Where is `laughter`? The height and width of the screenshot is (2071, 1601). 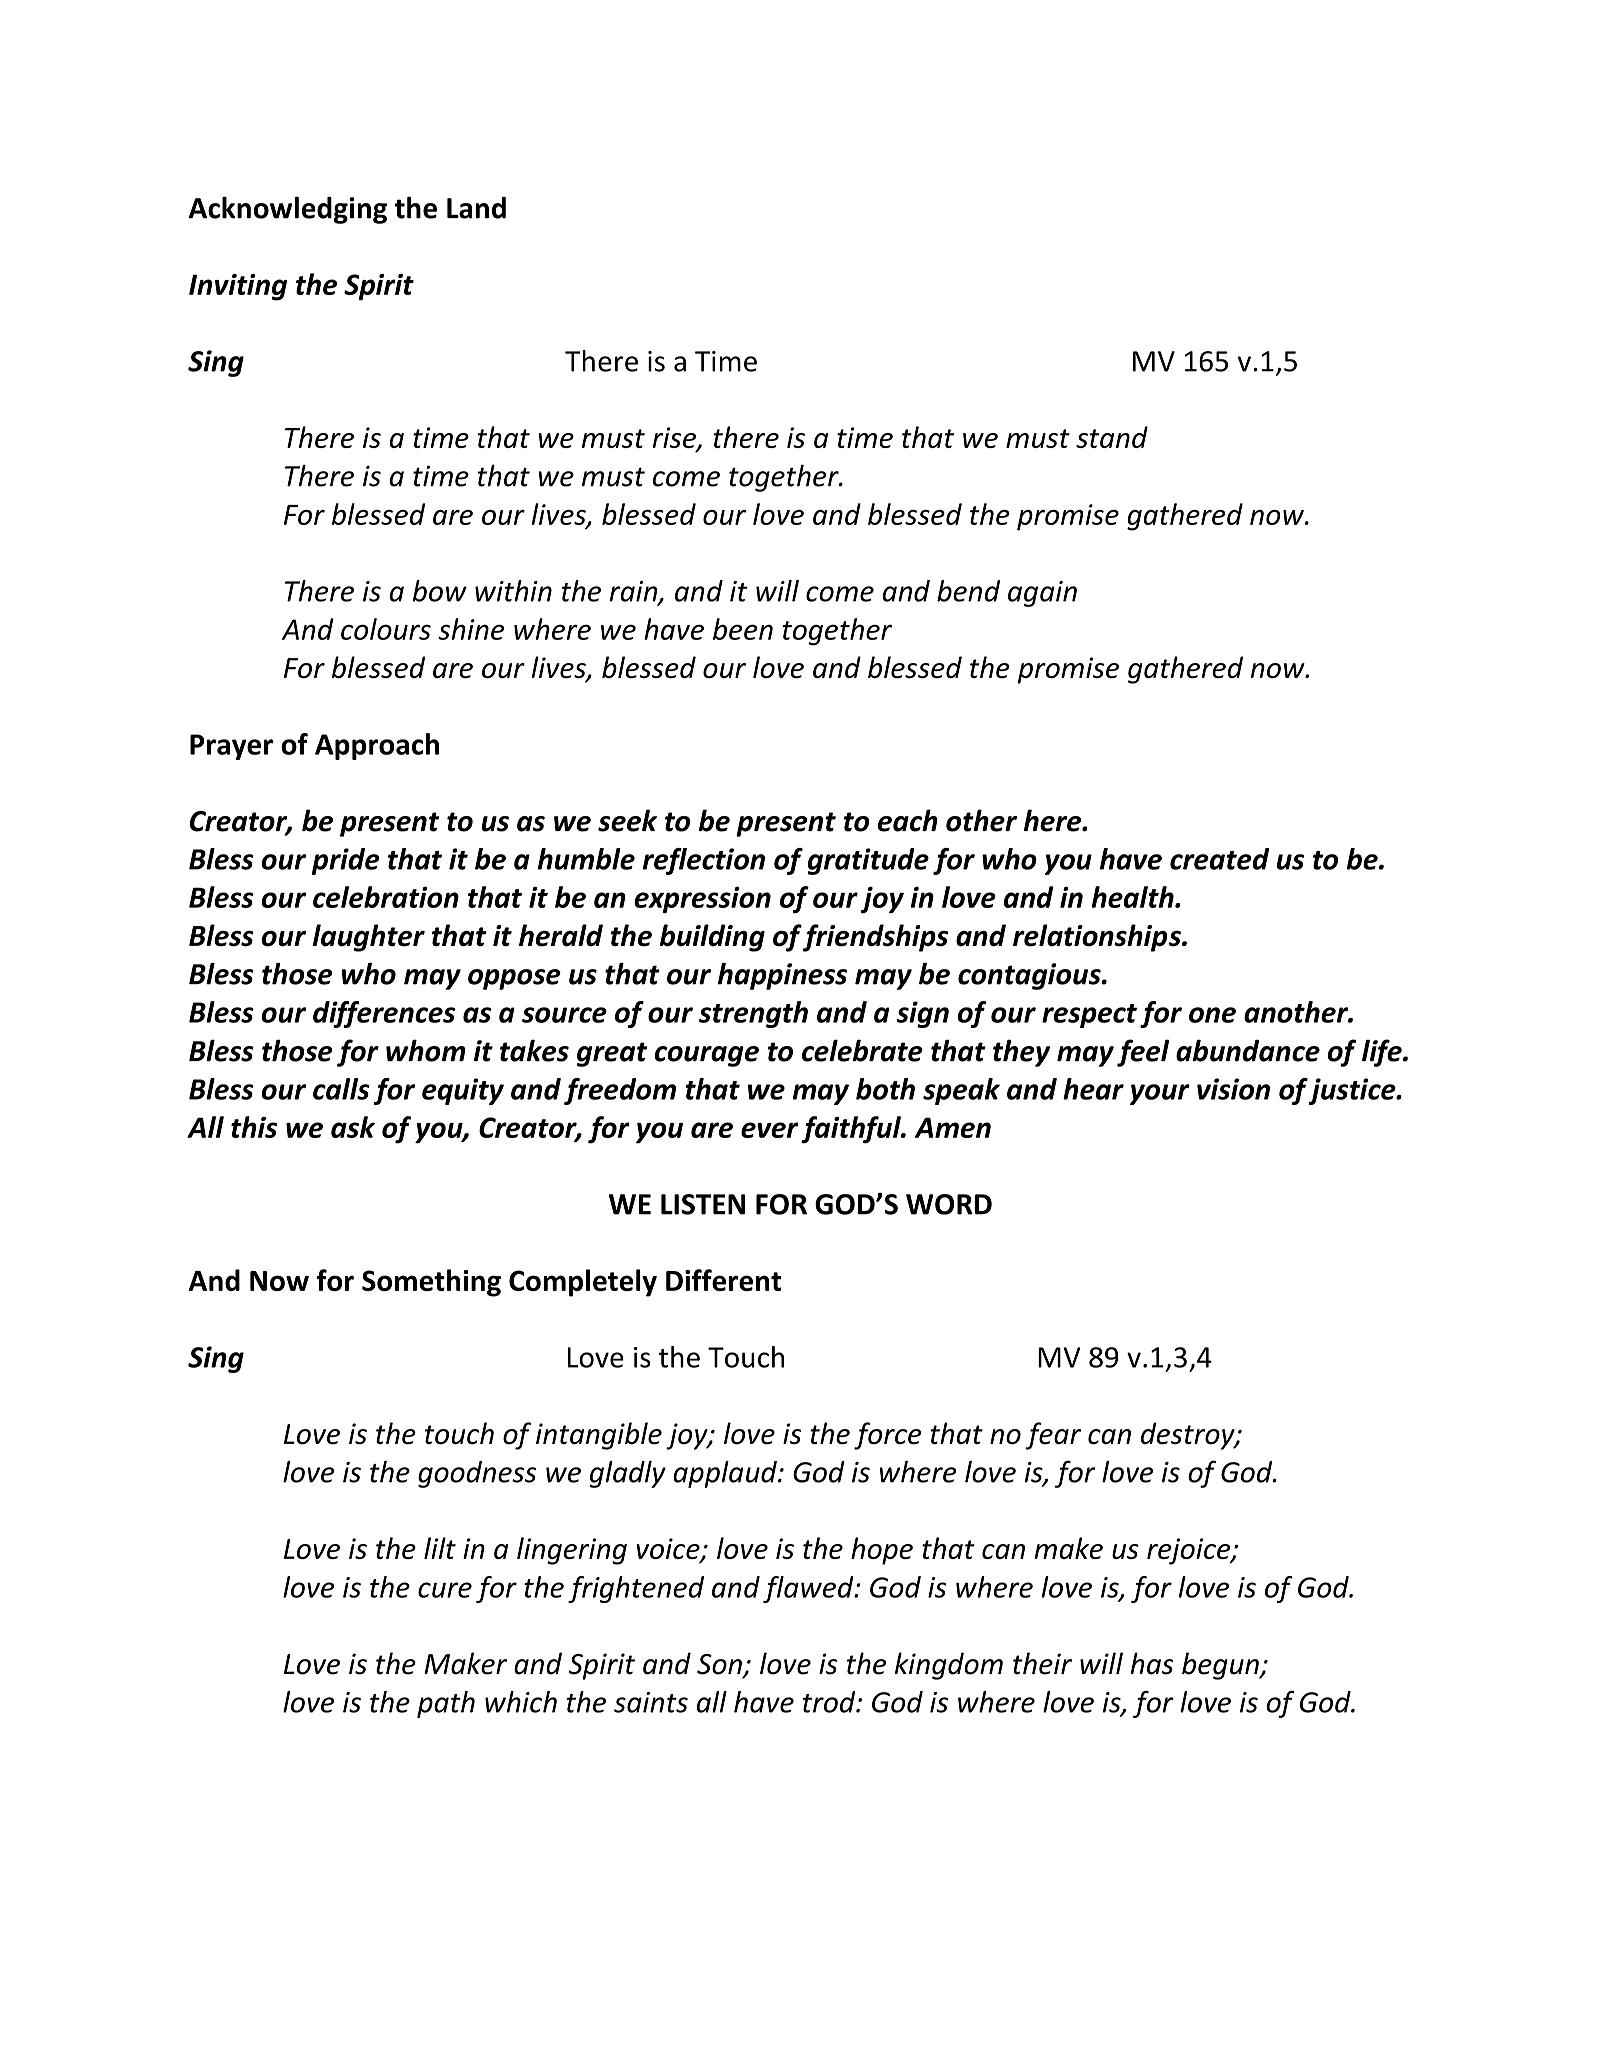 laughter is located at coordinates (369, 938).
